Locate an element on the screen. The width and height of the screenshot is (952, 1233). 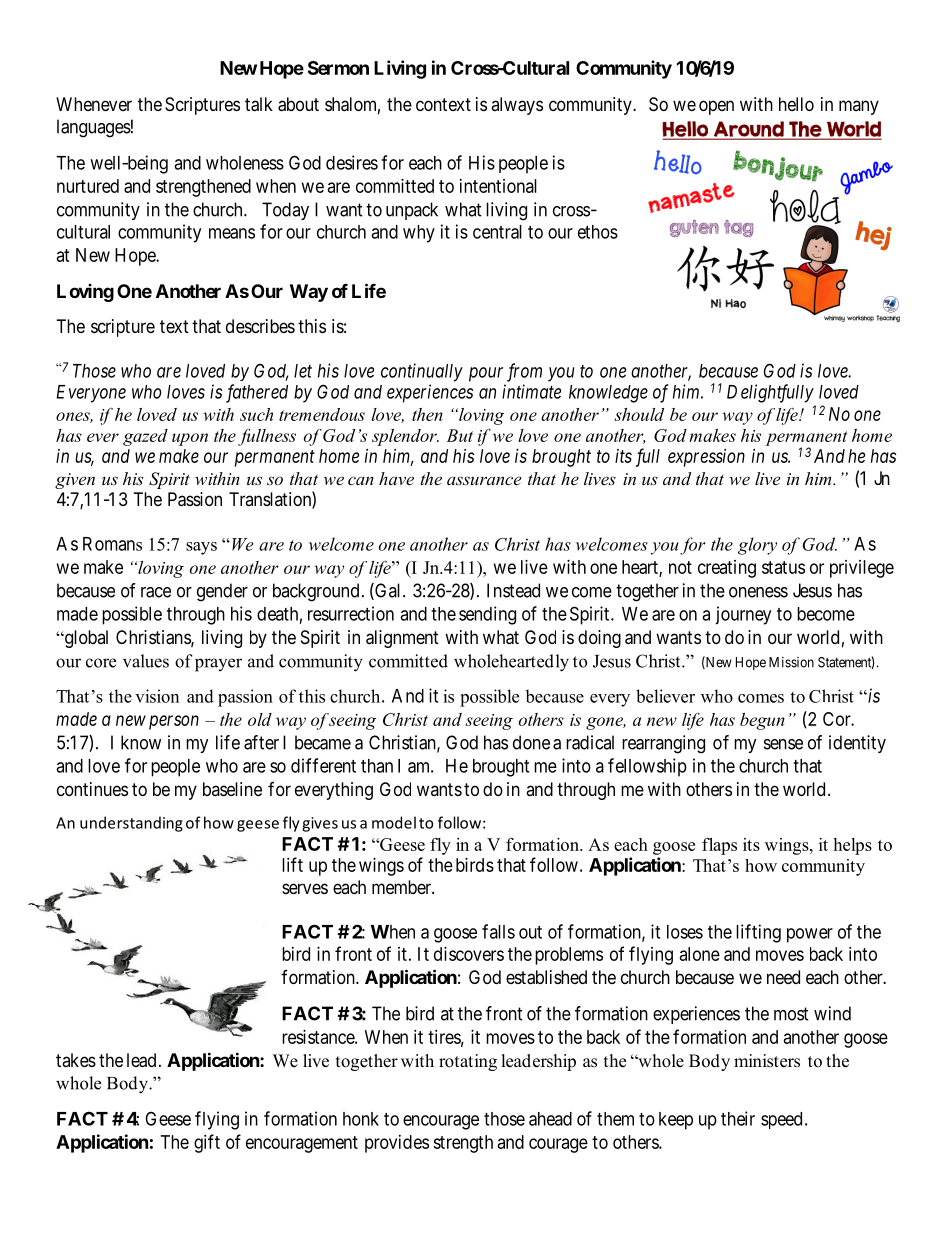
talk is located at coordinates (259, 104).
